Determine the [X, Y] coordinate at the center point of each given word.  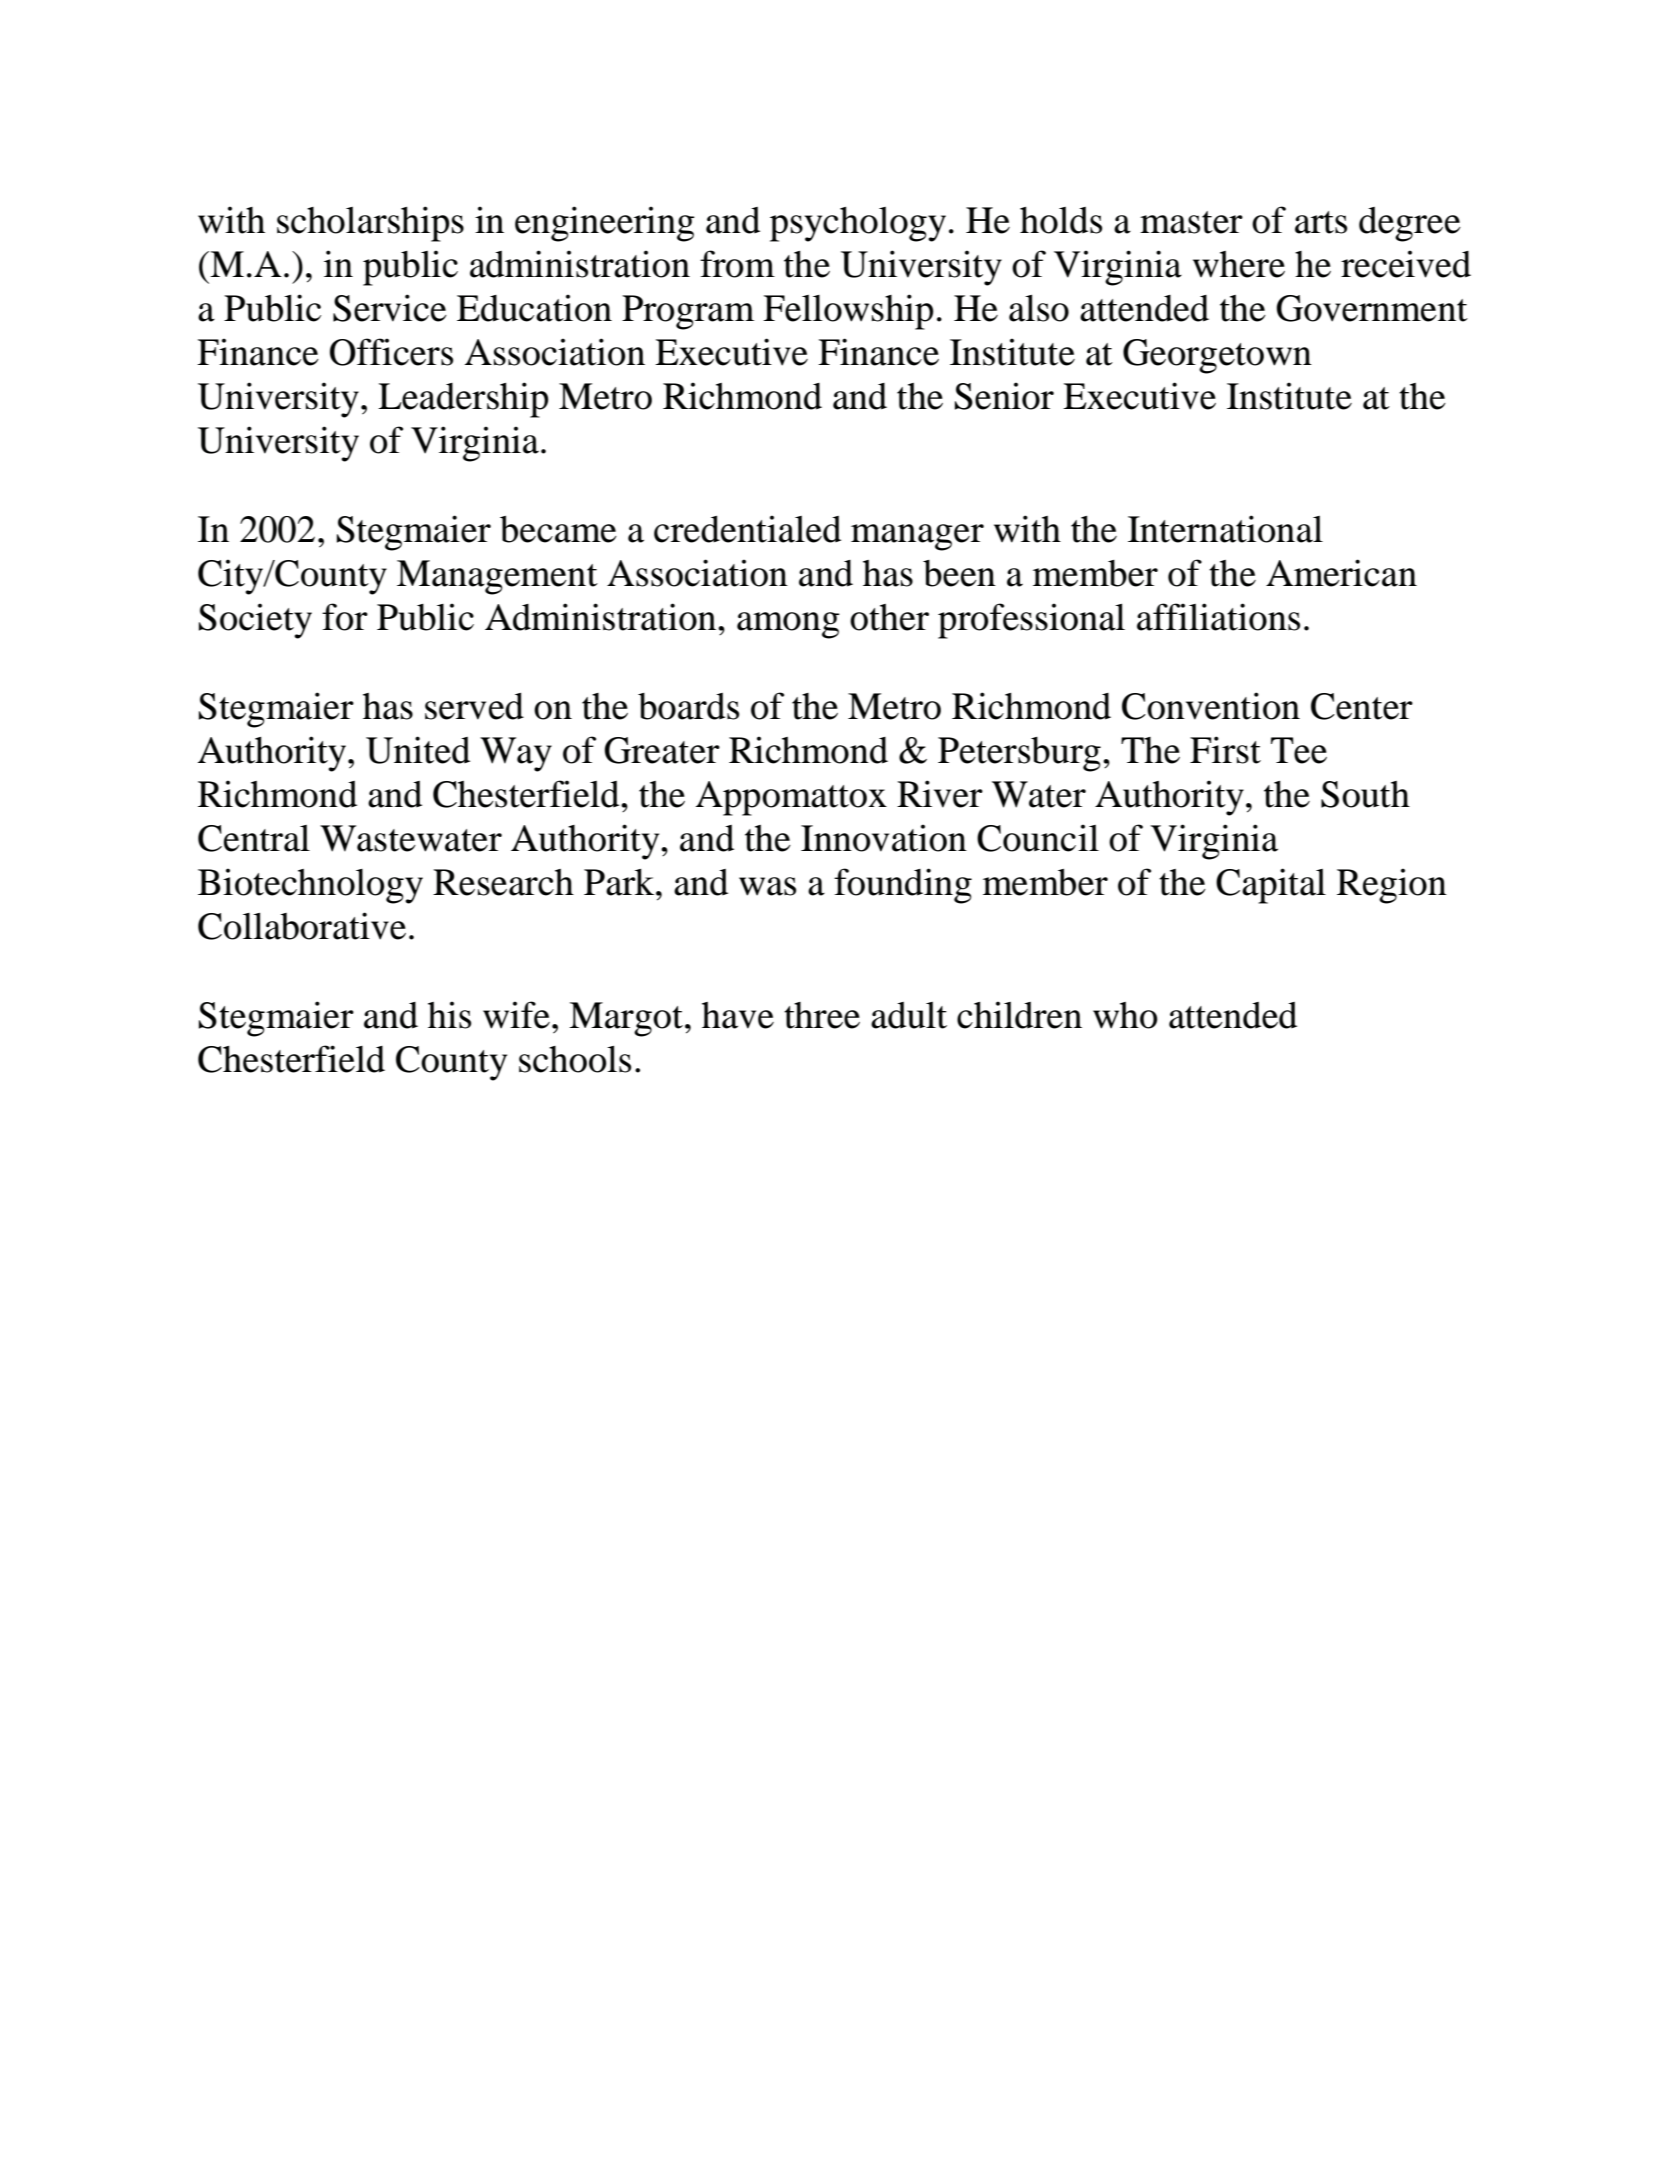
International [1225, 529]
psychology [858, 224]
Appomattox [791, 798]
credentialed [747, 529]
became [558, 529]
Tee [1299, 750]
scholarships [370, 224]
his [449, 1015]
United [418, 750]
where [1239, 264]
